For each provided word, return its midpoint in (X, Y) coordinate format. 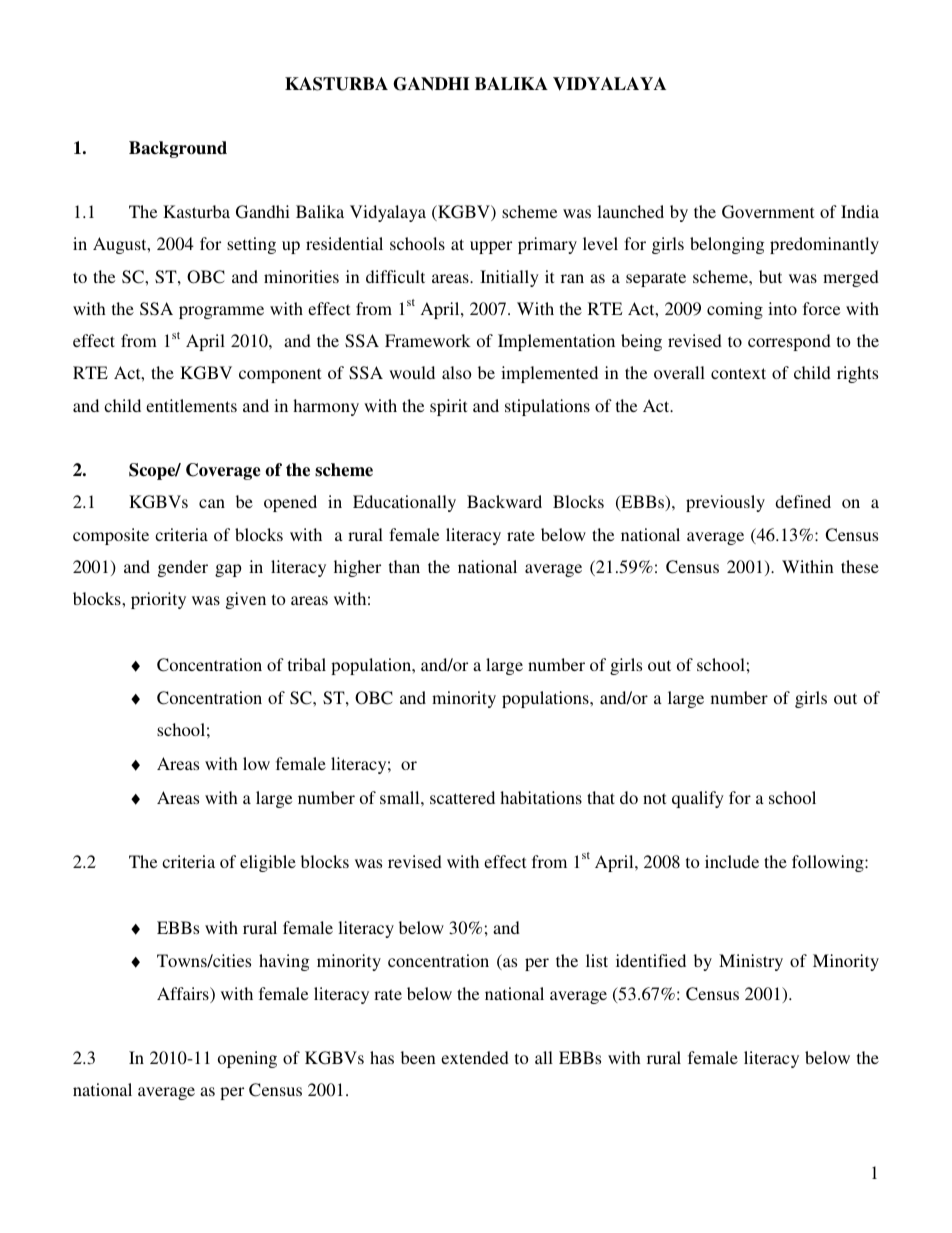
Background (178, 149)
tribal (307, 664)
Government (768, 212)
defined (803, 501)
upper (491, 247)
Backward (504, 501)
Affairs (184, 995)
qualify (698, 799)
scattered (462, 797)
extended (475, 1057)
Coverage (223, 471)
